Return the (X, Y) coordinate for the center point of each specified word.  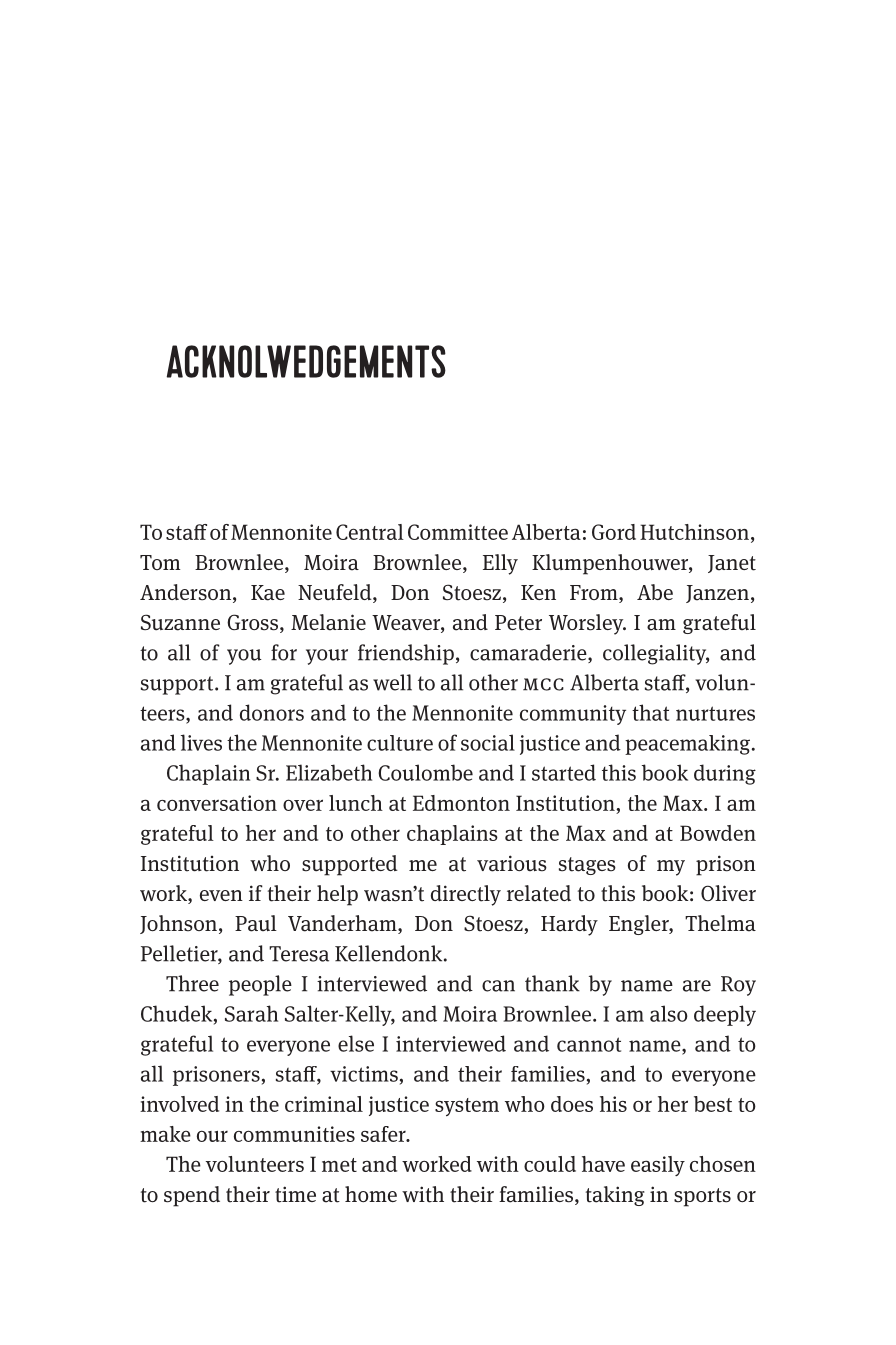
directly (466, 895)
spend (192, 1196)
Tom (160, 562)
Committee (458, 532)
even (221, 895)
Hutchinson (694, 532)
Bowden (718, 833)
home (371, 1194)
